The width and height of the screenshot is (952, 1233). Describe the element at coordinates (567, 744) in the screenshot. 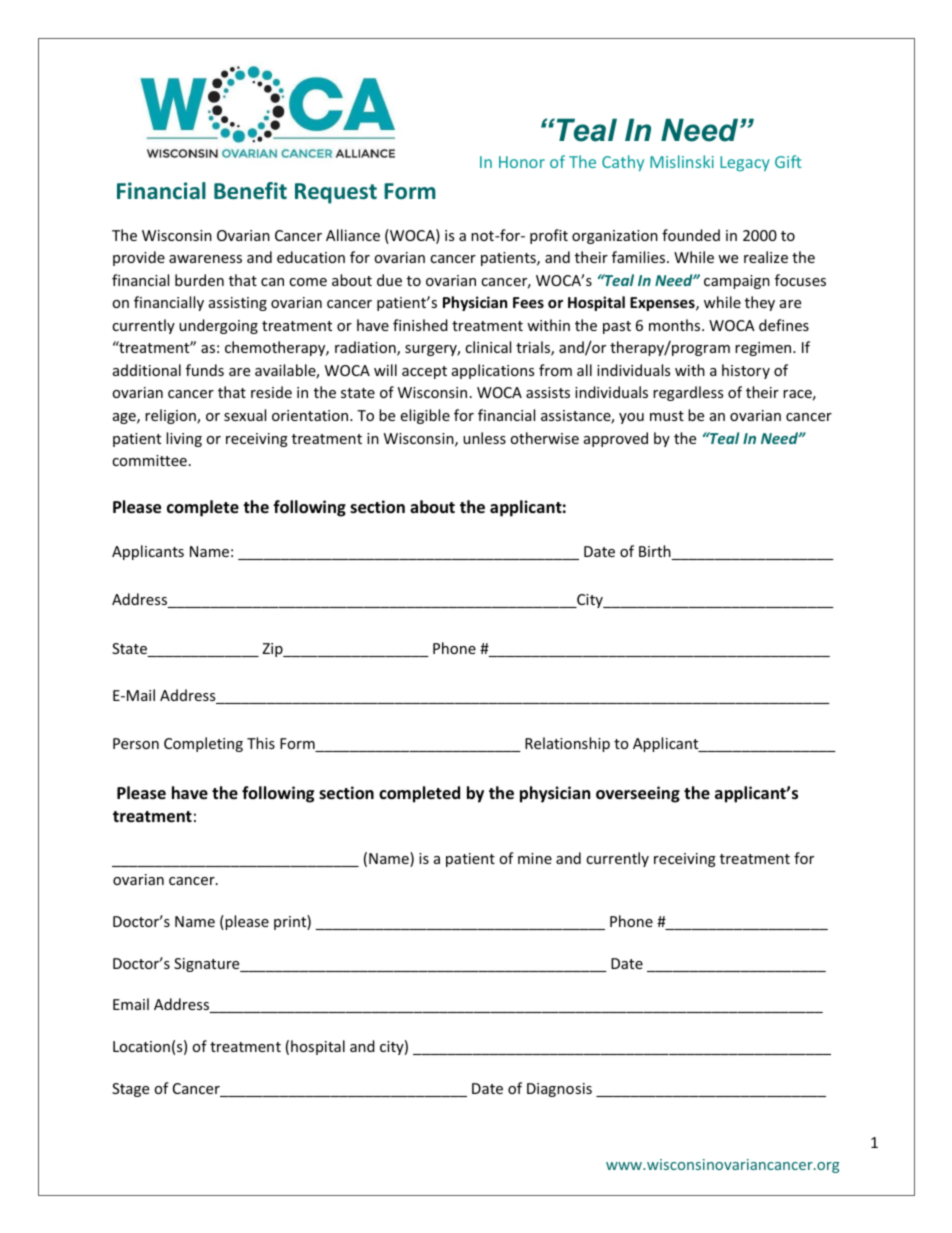

I see `Relationship` at that location.
